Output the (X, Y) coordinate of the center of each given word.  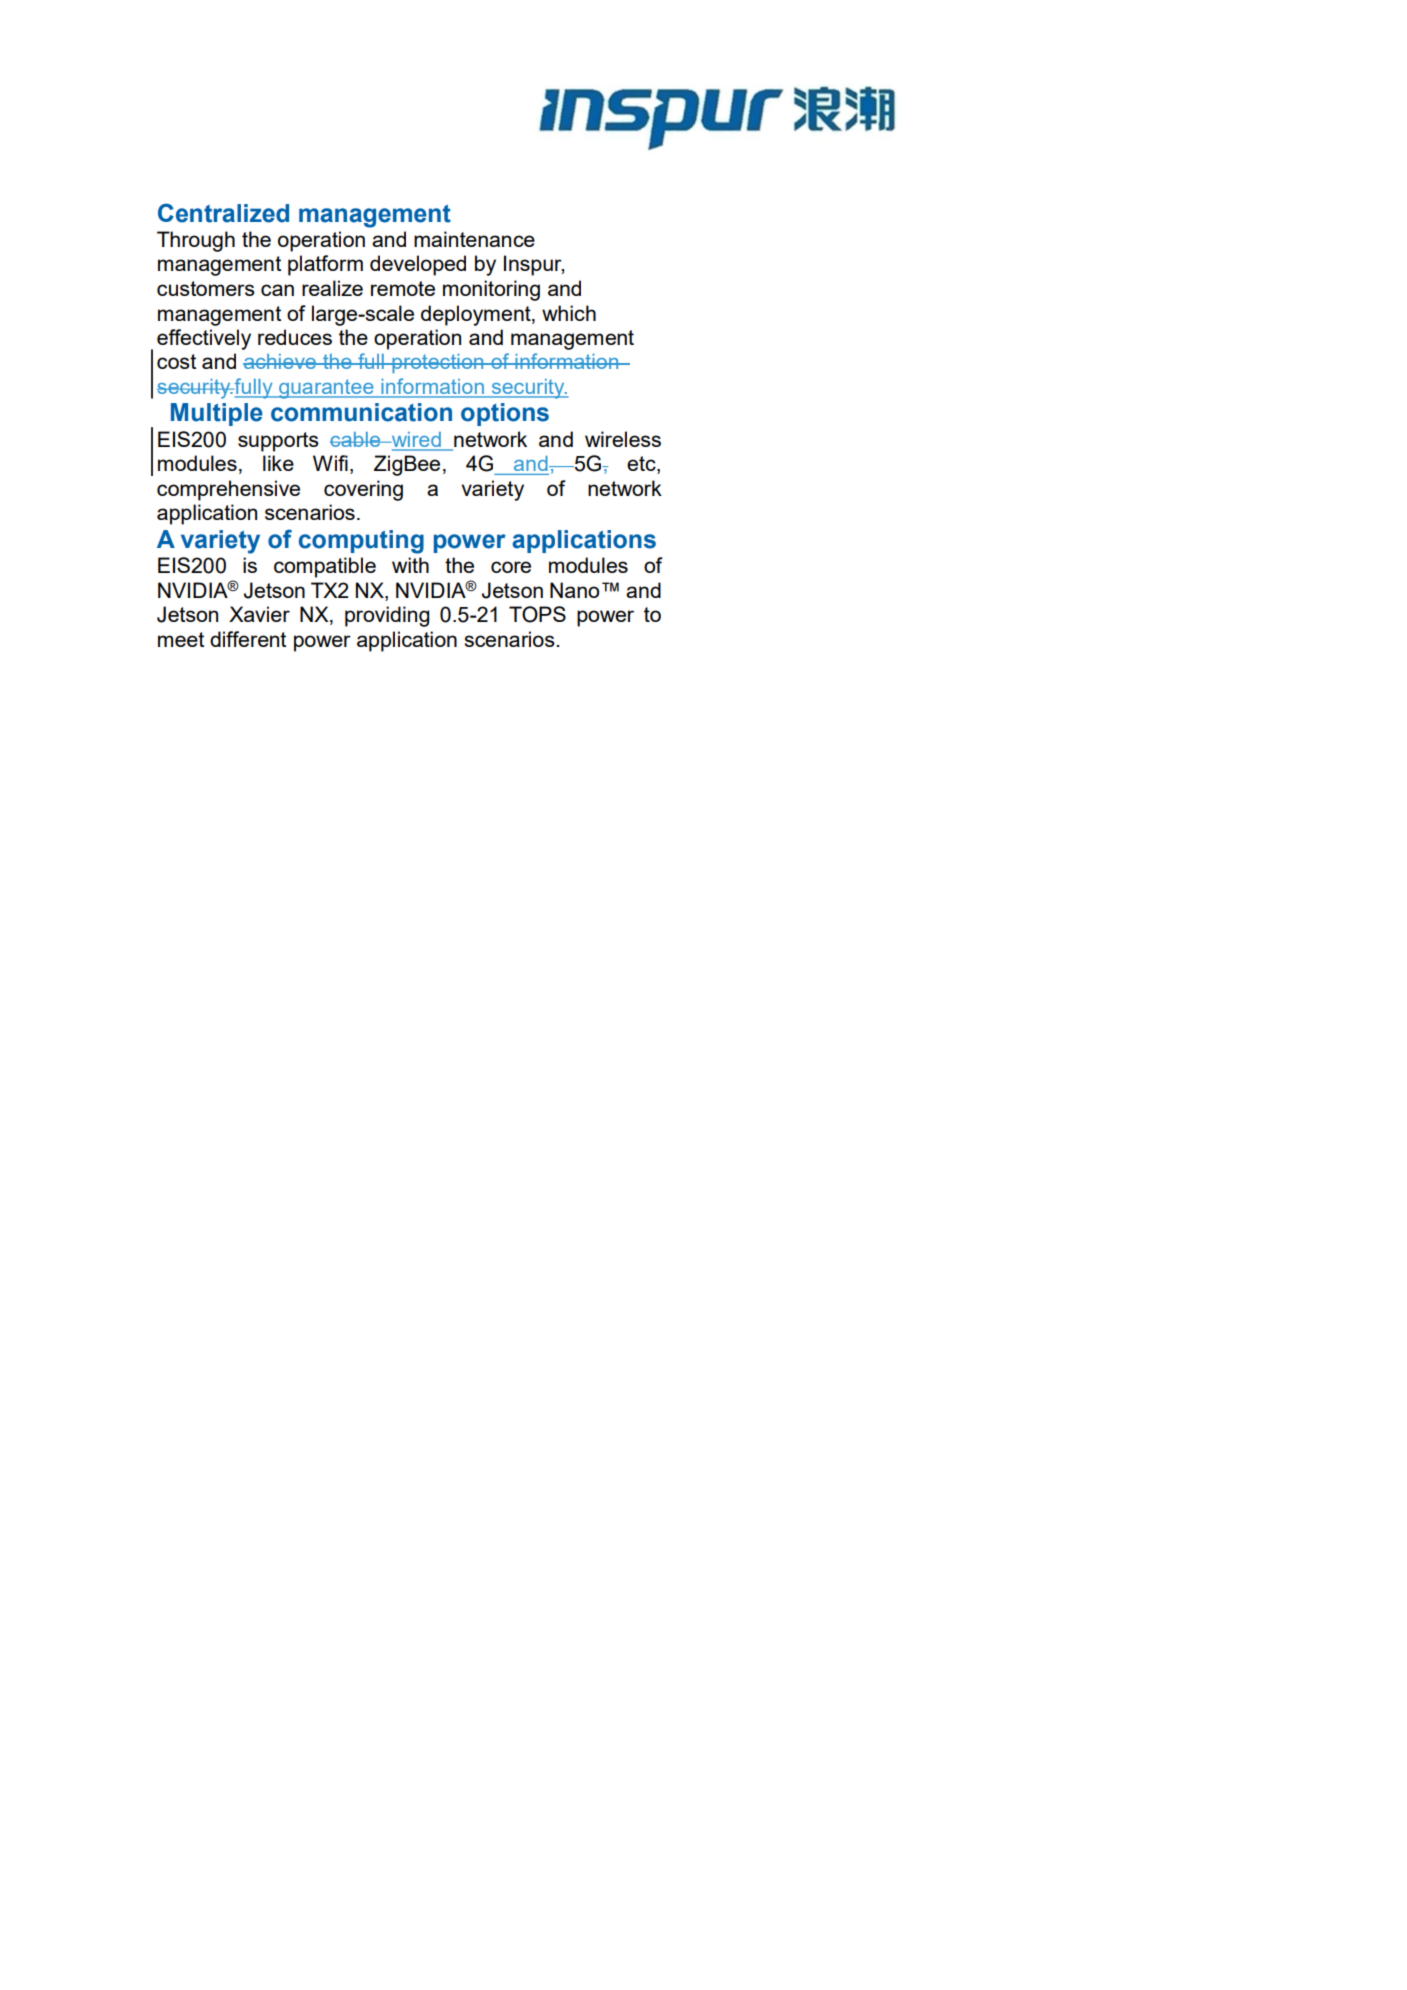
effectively (204, 339)
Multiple (217, 414)
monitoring (491, 290)
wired (416, 441)
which (569, 313)
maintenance (474, 239)
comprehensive (228, 490)
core (511, 567)
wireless (623, 439)
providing (387, 616)
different (248, 639)
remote (403, 288)
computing (361, 542)
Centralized (223, 213)
